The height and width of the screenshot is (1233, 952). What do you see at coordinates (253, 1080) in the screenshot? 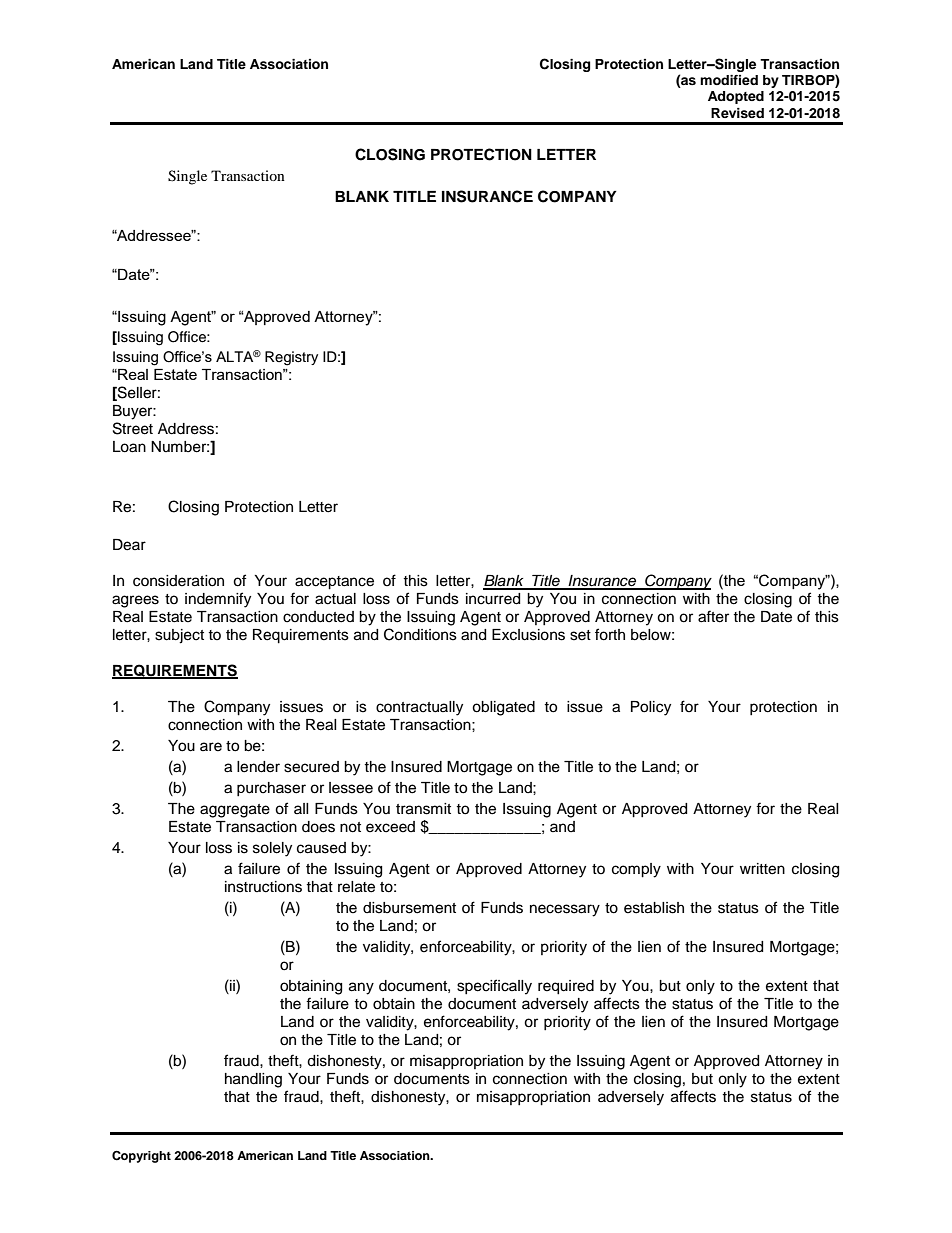
I see `handling` at bounding box center [253, 1080].
